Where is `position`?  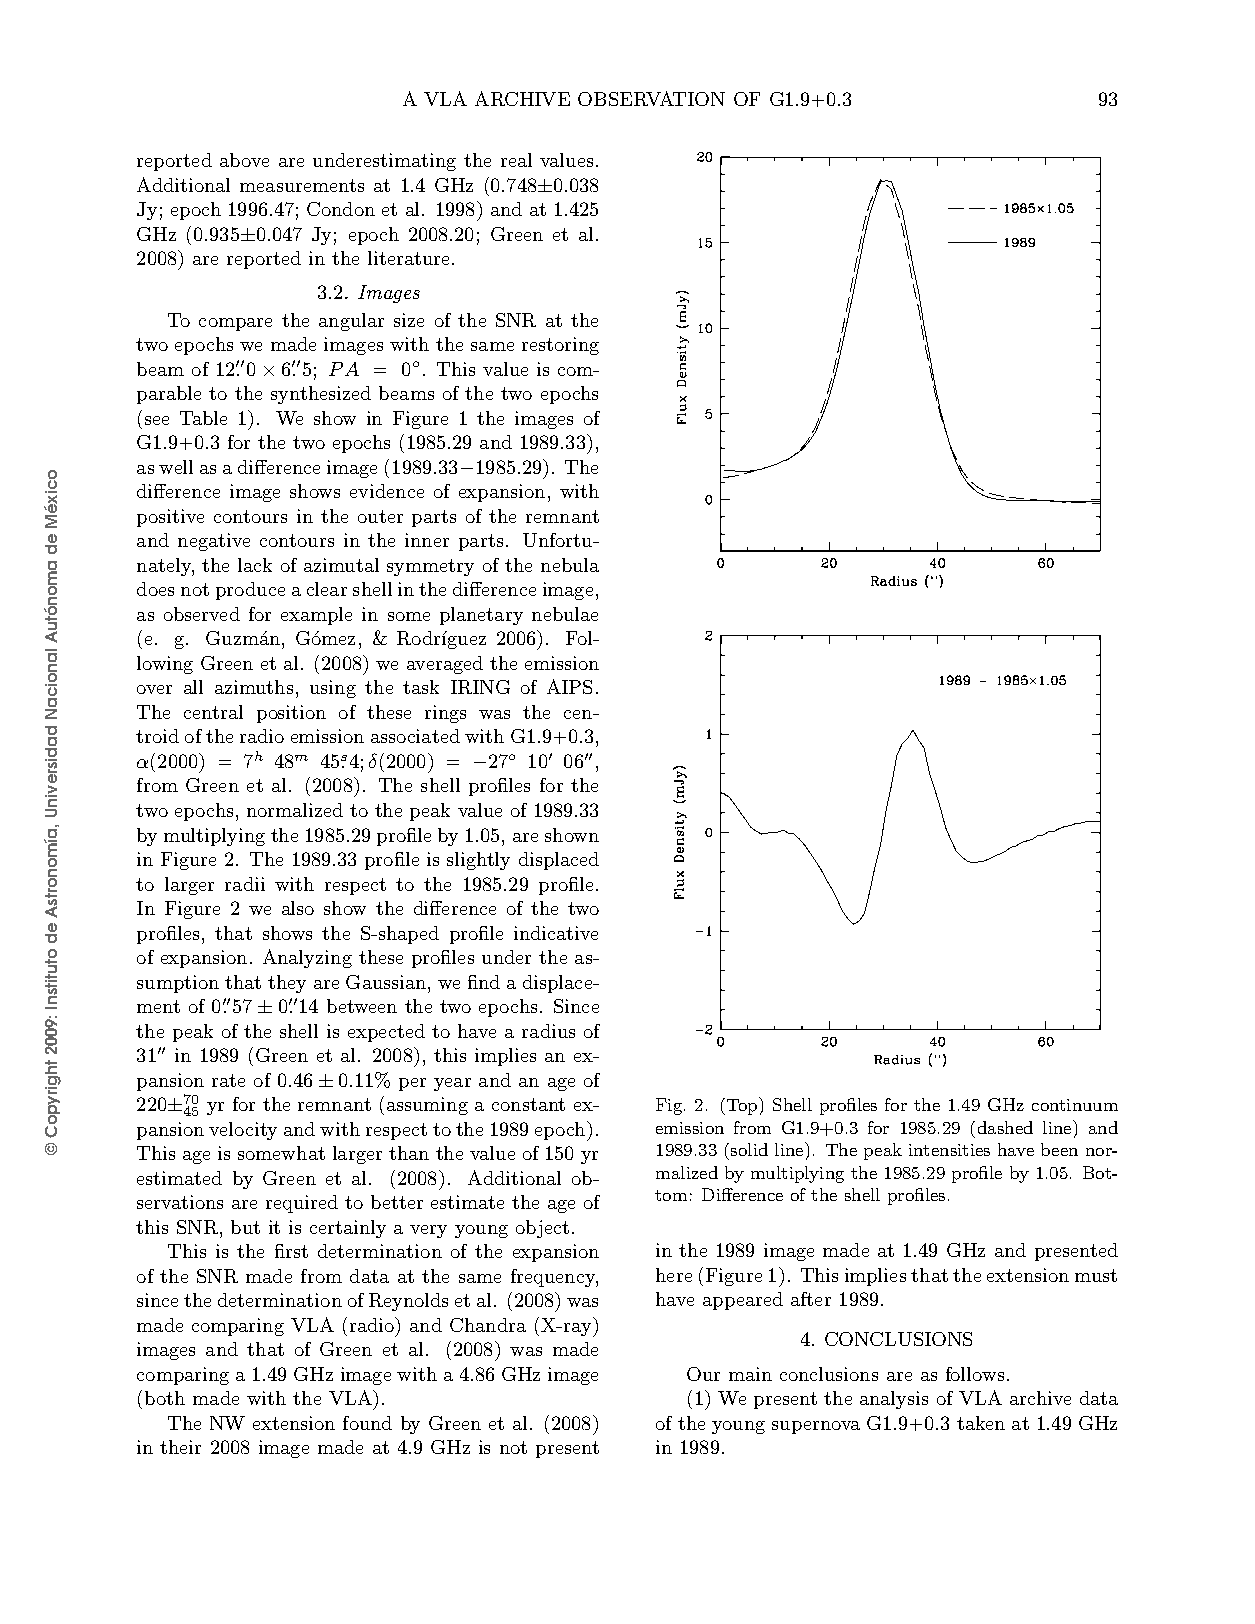
position is located at coordinates (291, 714).
